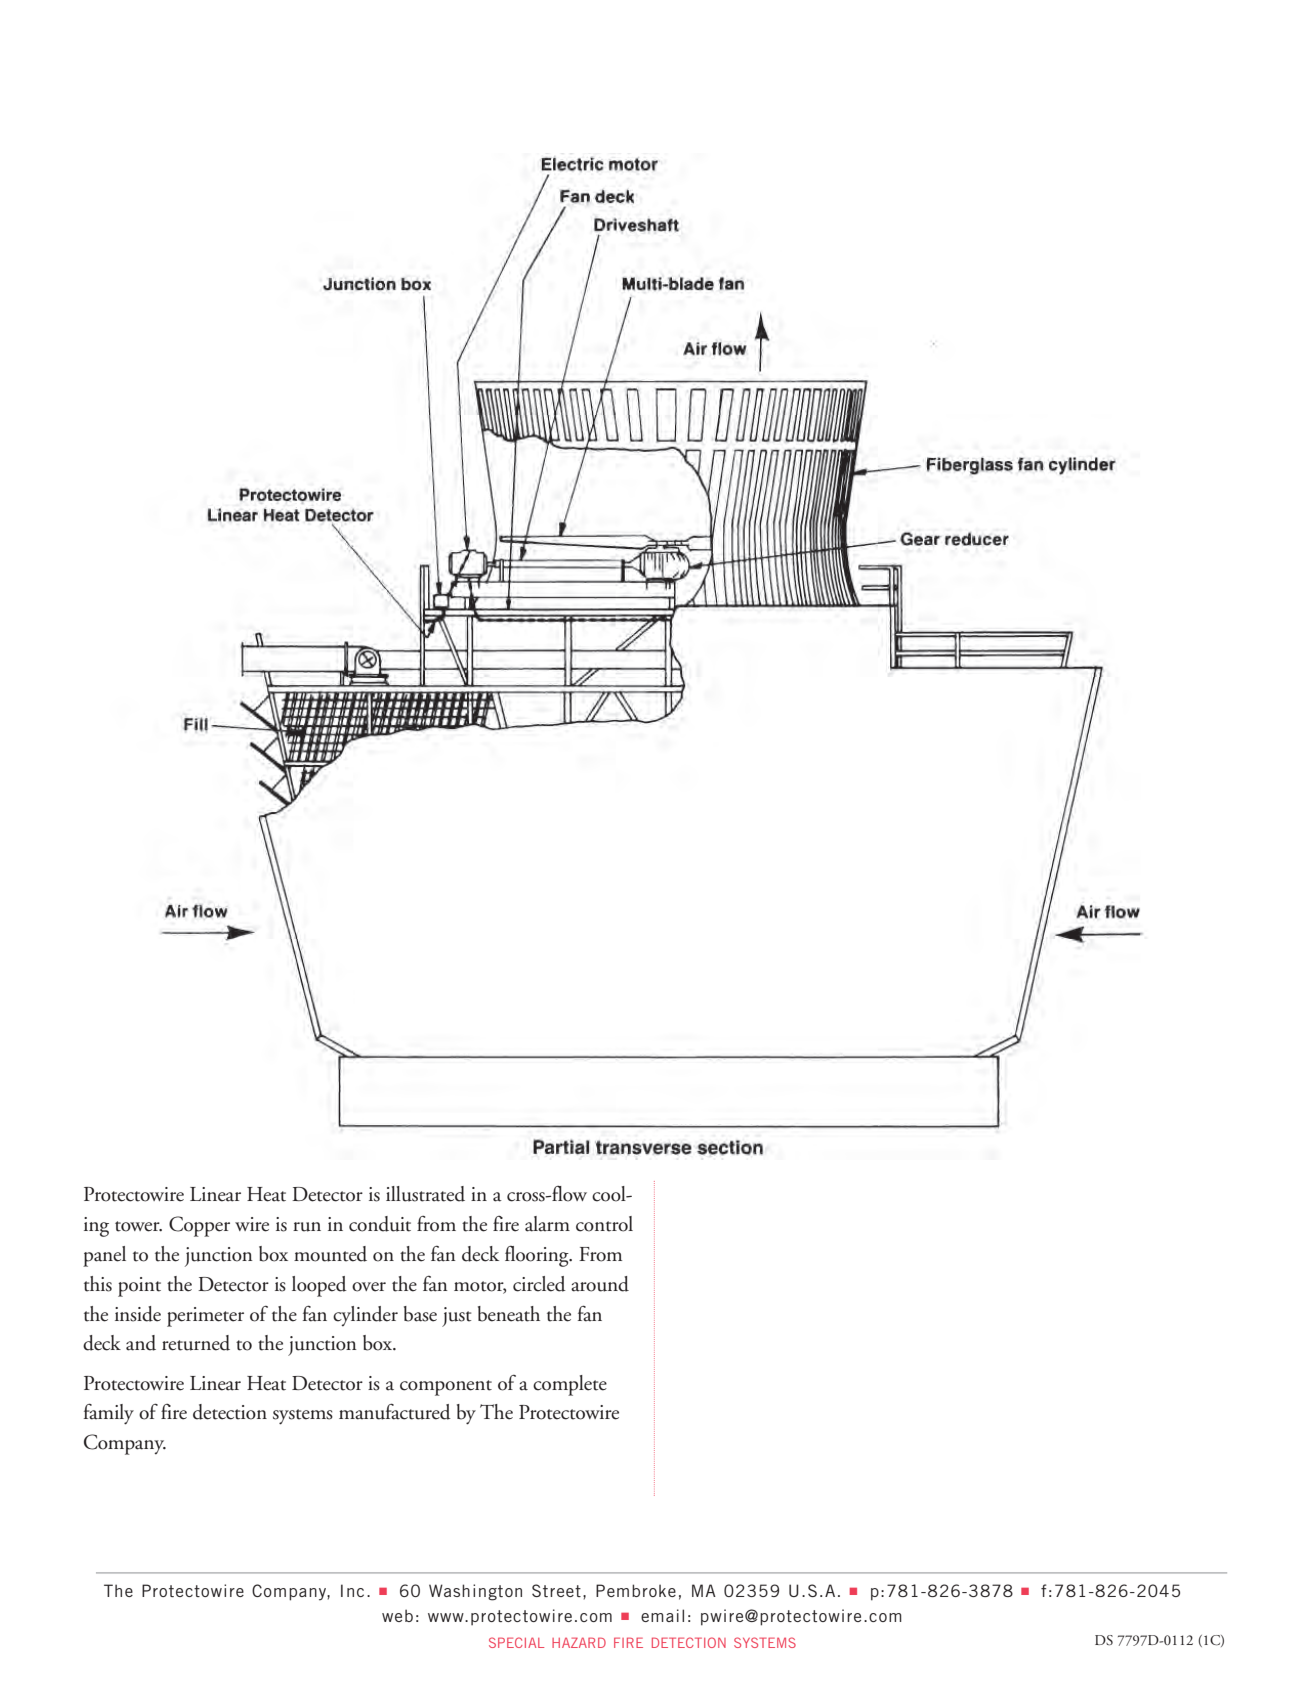 The image size is (1304, 1687). What do you see at coordinates (369, 1287) in the document?
I see `over` at bounding box center [369, 1287].
